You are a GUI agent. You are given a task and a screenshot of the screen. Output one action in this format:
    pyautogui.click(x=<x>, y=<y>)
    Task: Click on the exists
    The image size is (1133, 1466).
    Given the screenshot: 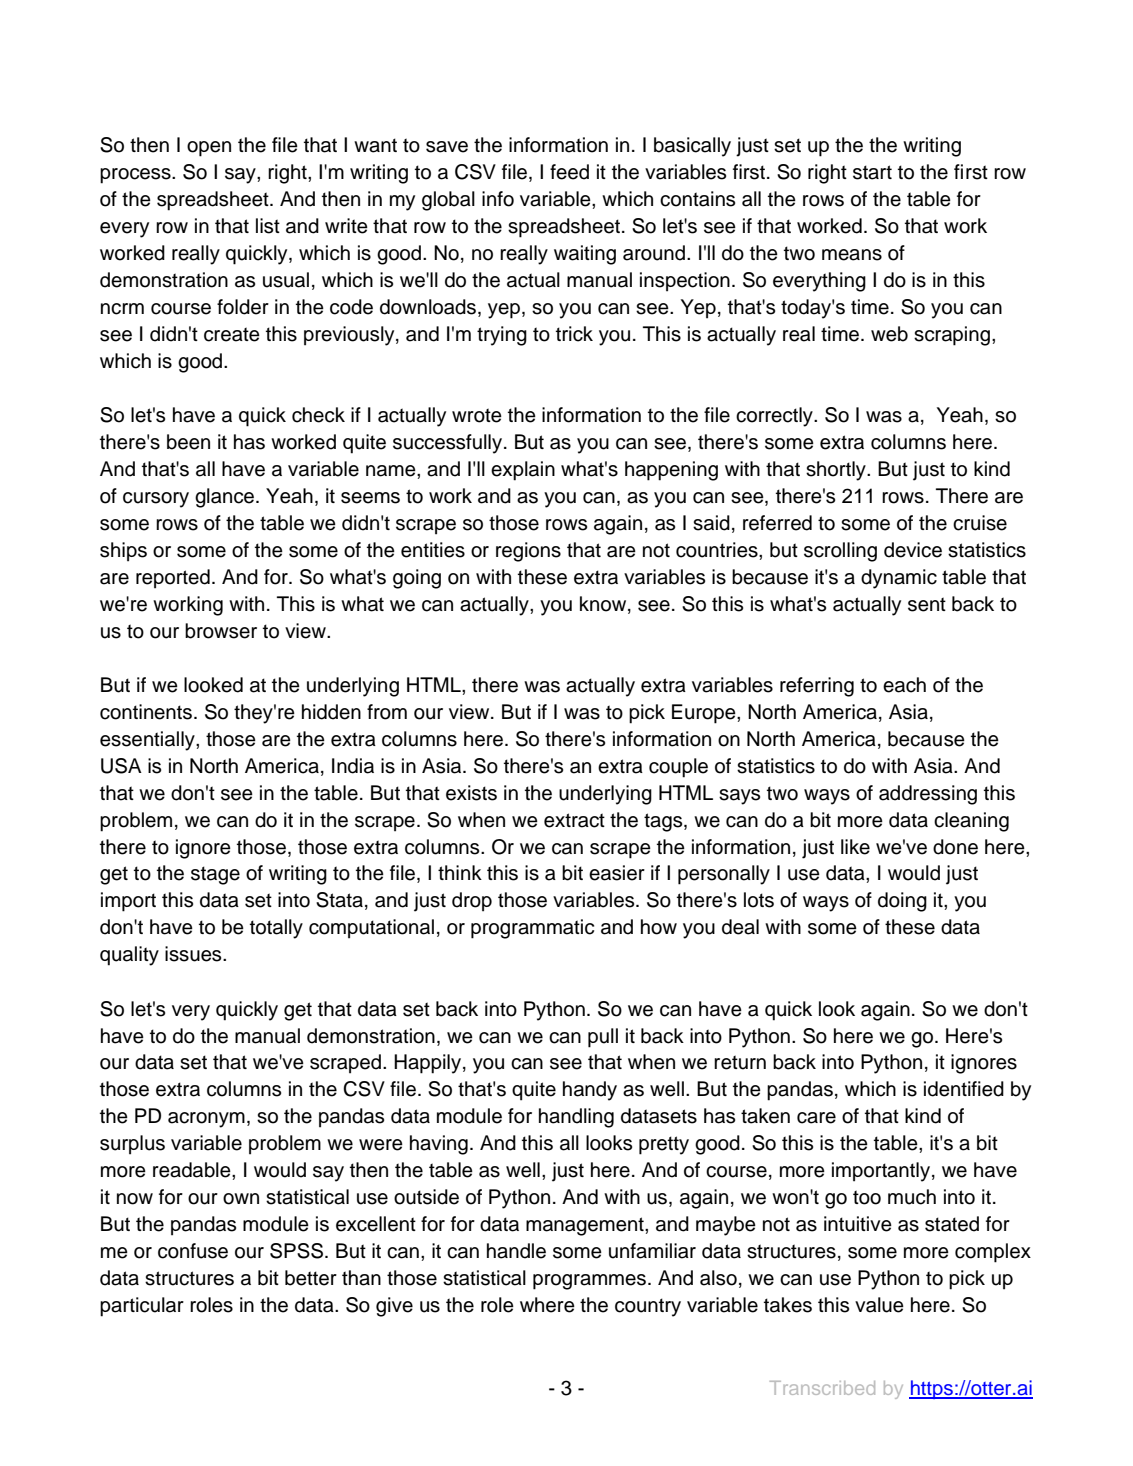 What is the action you would take?
    pyautogui.click(x=471, y=793)
